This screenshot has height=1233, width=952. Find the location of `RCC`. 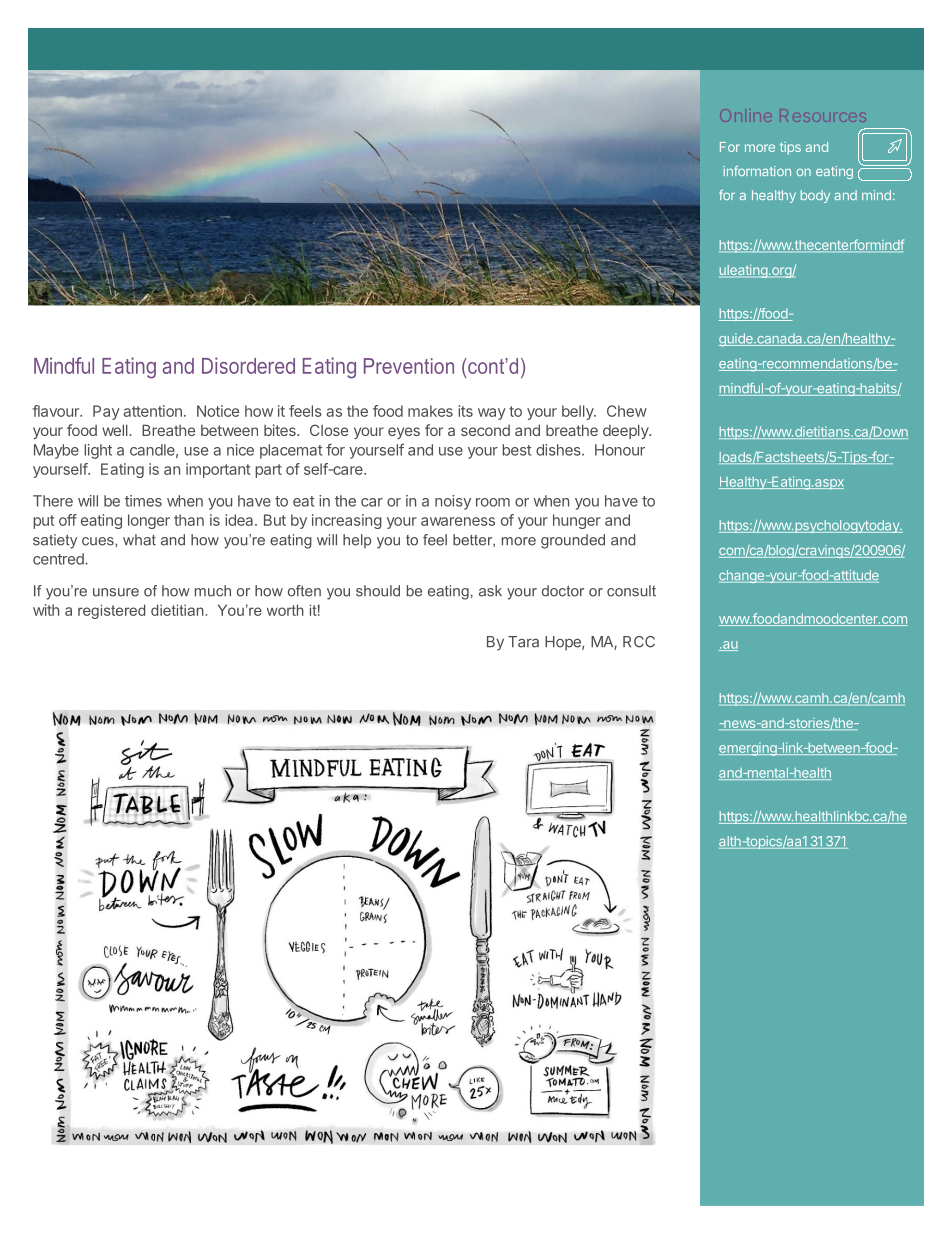

RCC is located at coordinates (639, 642).
